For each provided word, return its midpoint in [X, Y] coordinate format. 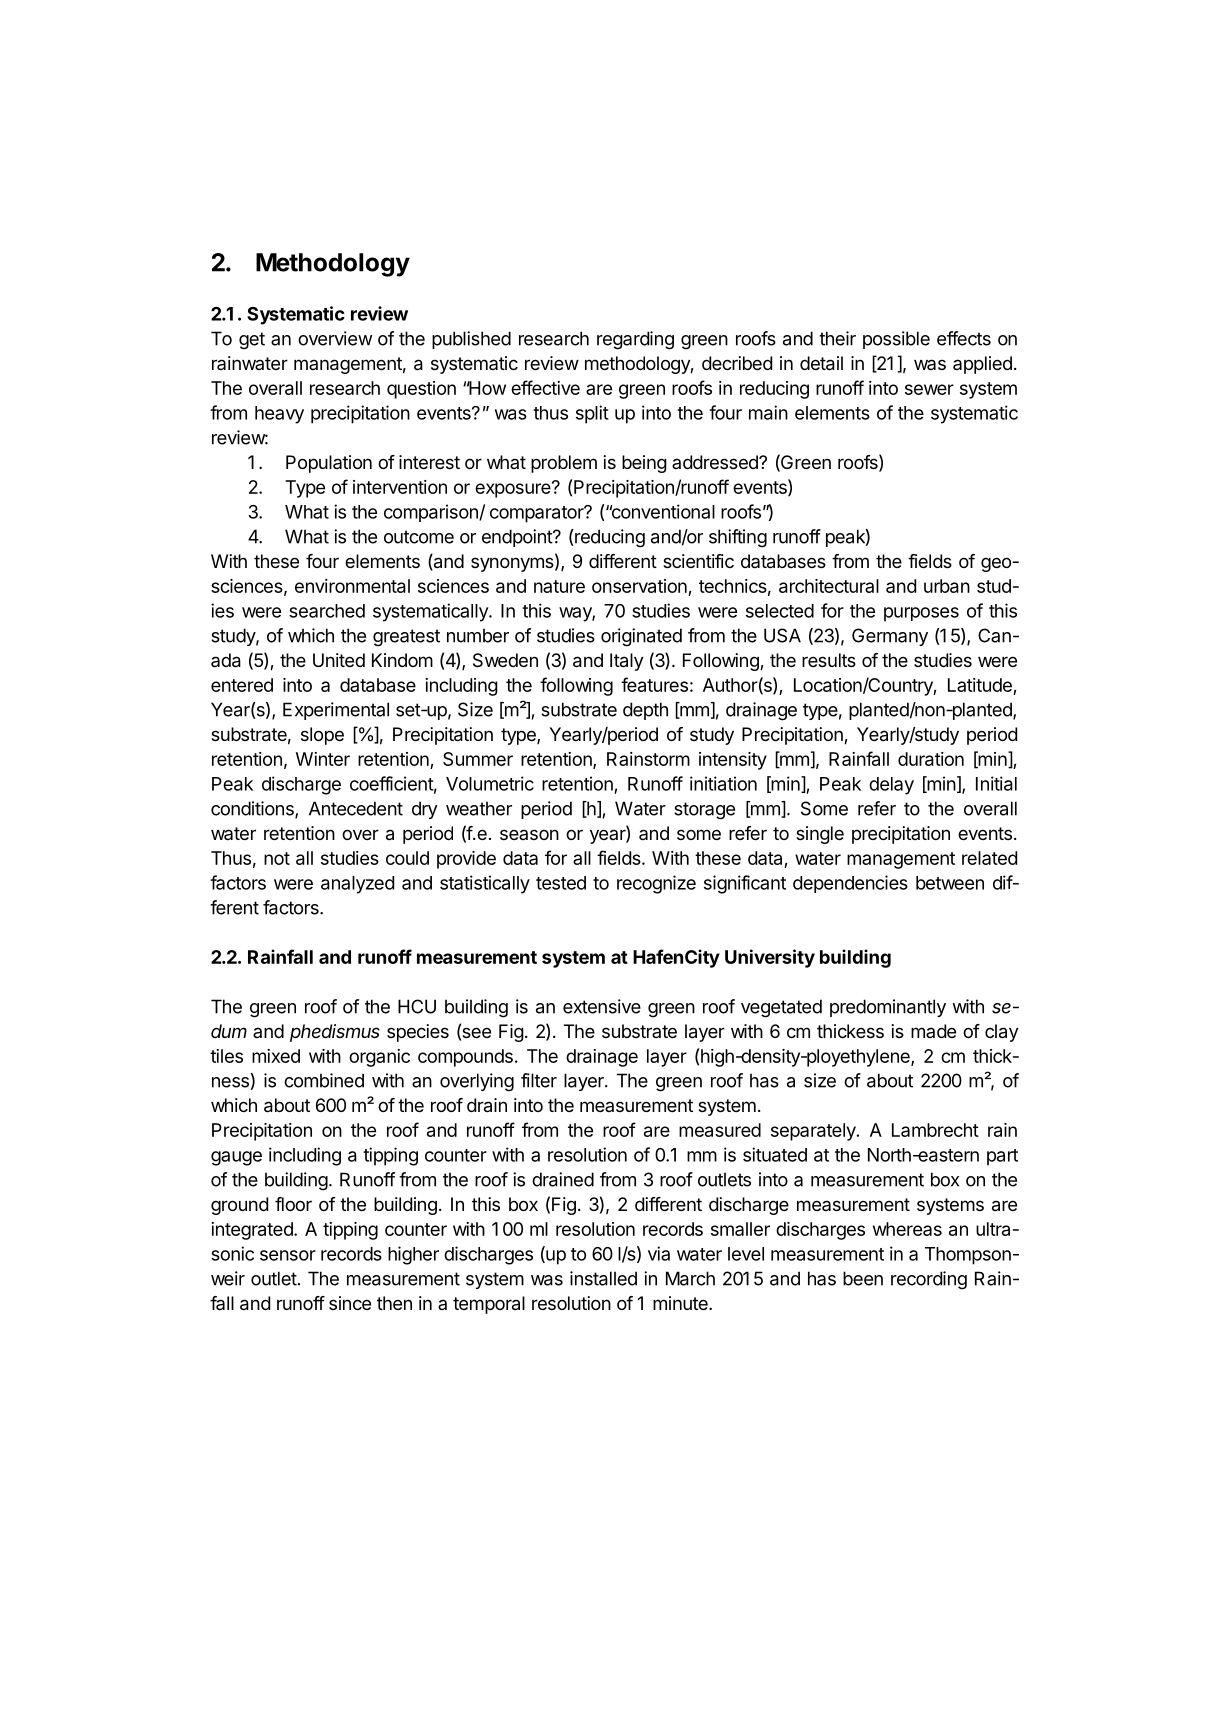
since [350, 1303]
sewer [929, 389]
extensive [602, 1006]
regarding [635, 340]
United [339, 660]
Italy [626, 662]
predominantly [888, 1008]
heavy [279, 415]
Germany [890, 637]
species [418, 1033]
